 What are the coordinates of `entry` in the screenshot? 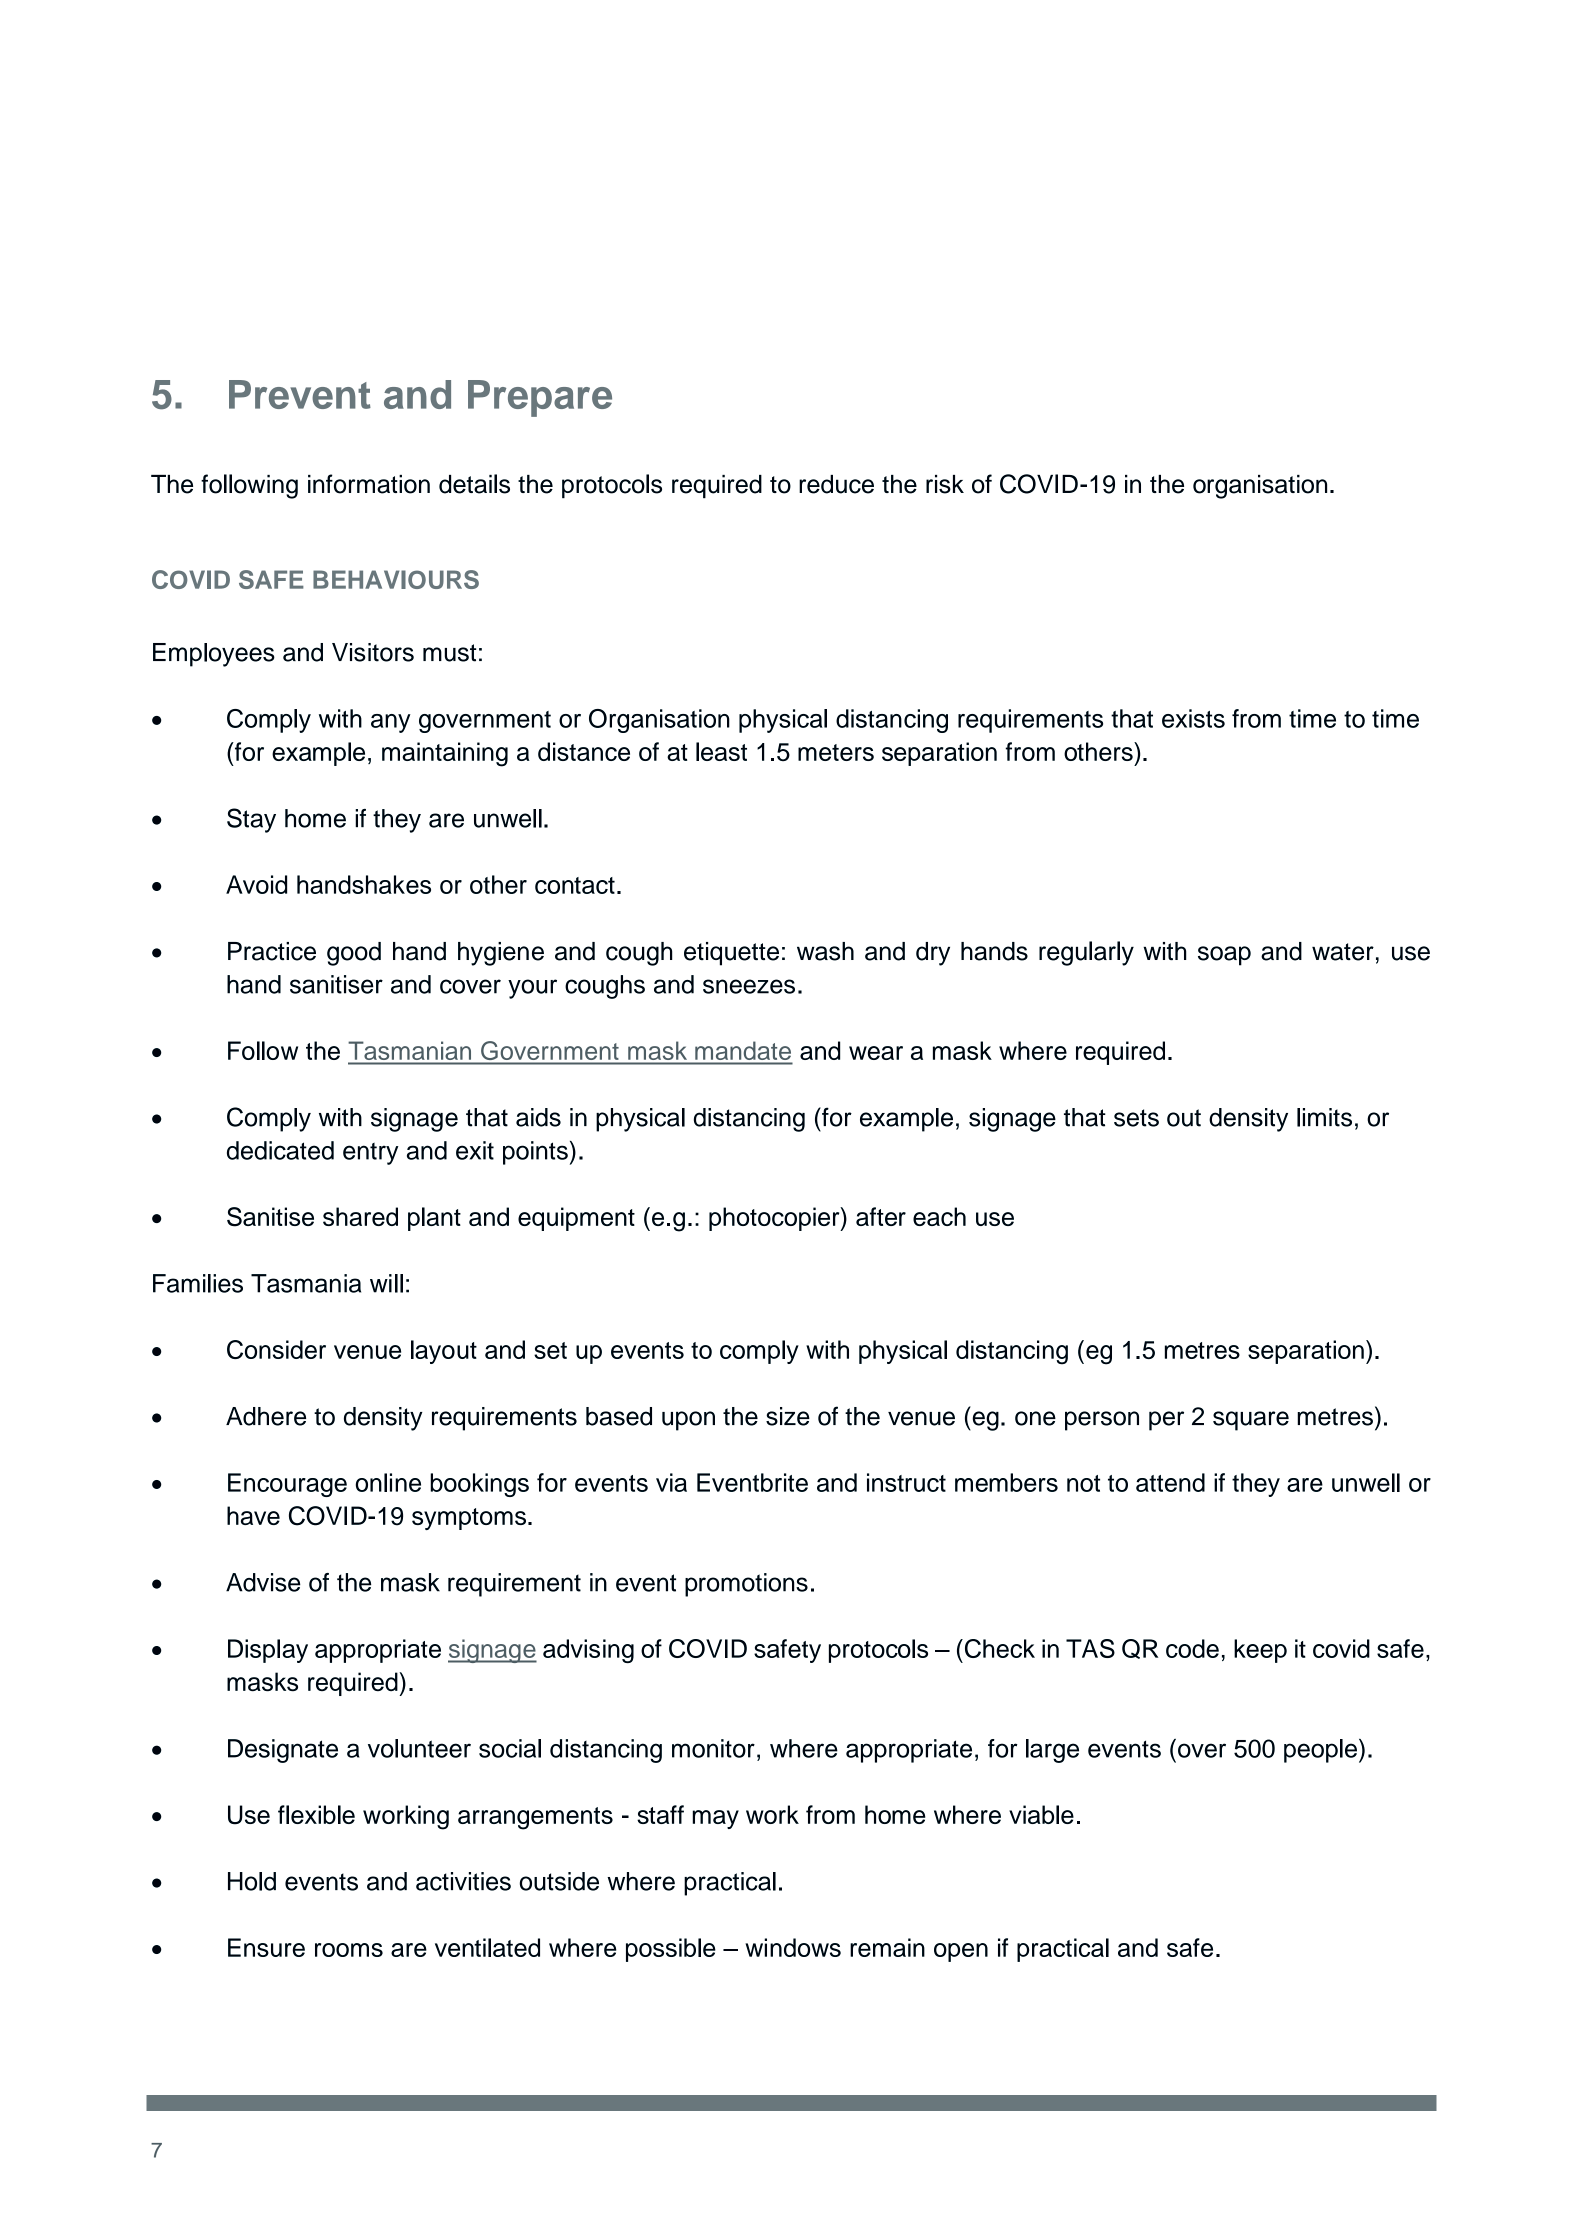 It's located at (371, 1154).
